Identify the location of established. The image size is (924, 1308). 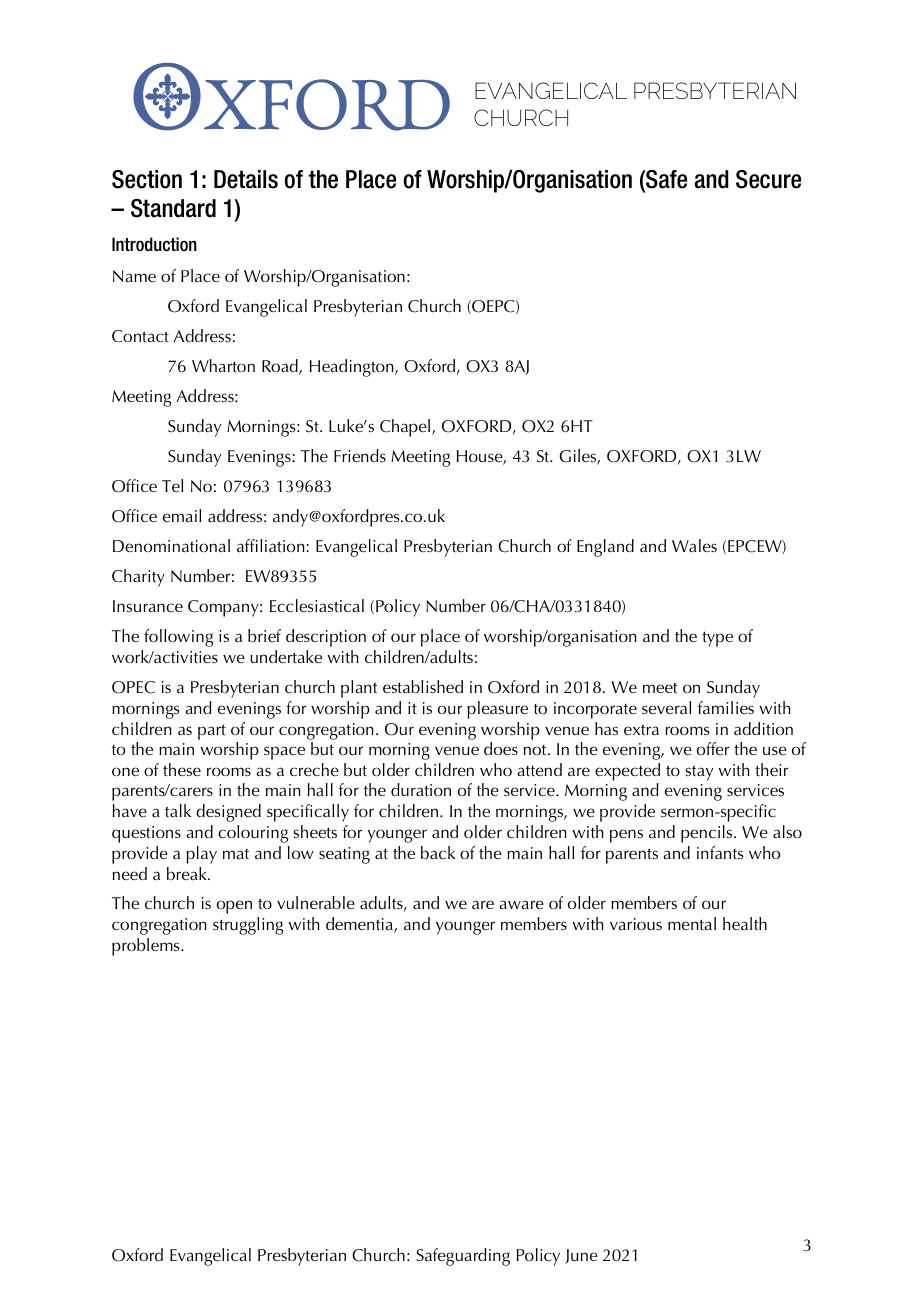
(423, 686).
